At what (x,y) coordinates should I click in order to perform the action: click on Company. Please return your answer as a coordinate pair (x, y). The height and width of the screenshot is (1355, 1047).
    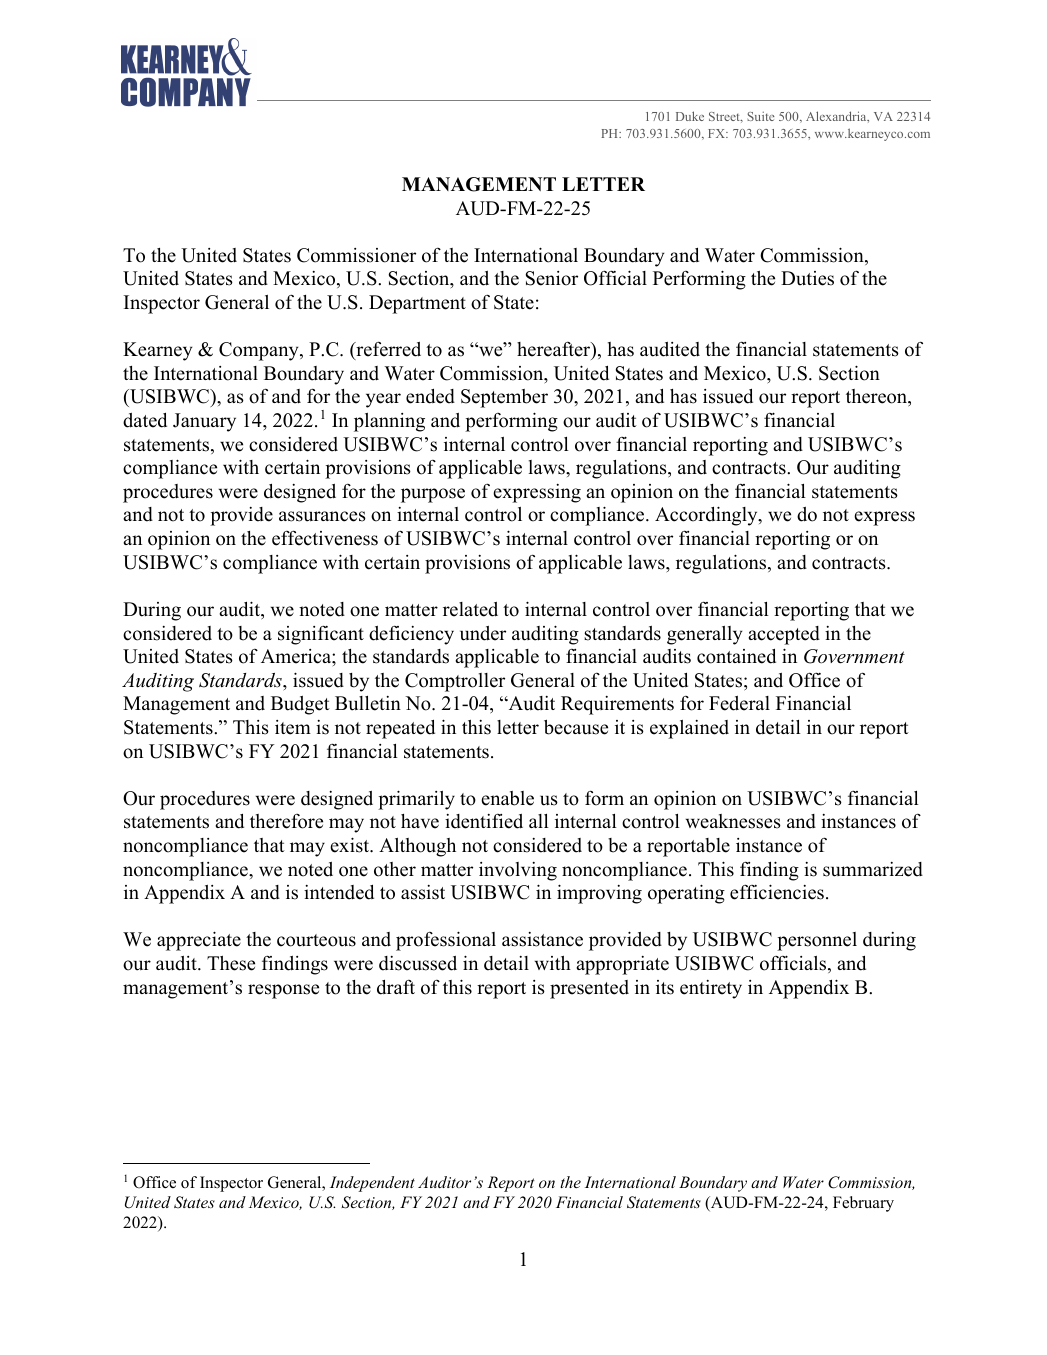
    Looking at the image, I should click on (260, 351).
